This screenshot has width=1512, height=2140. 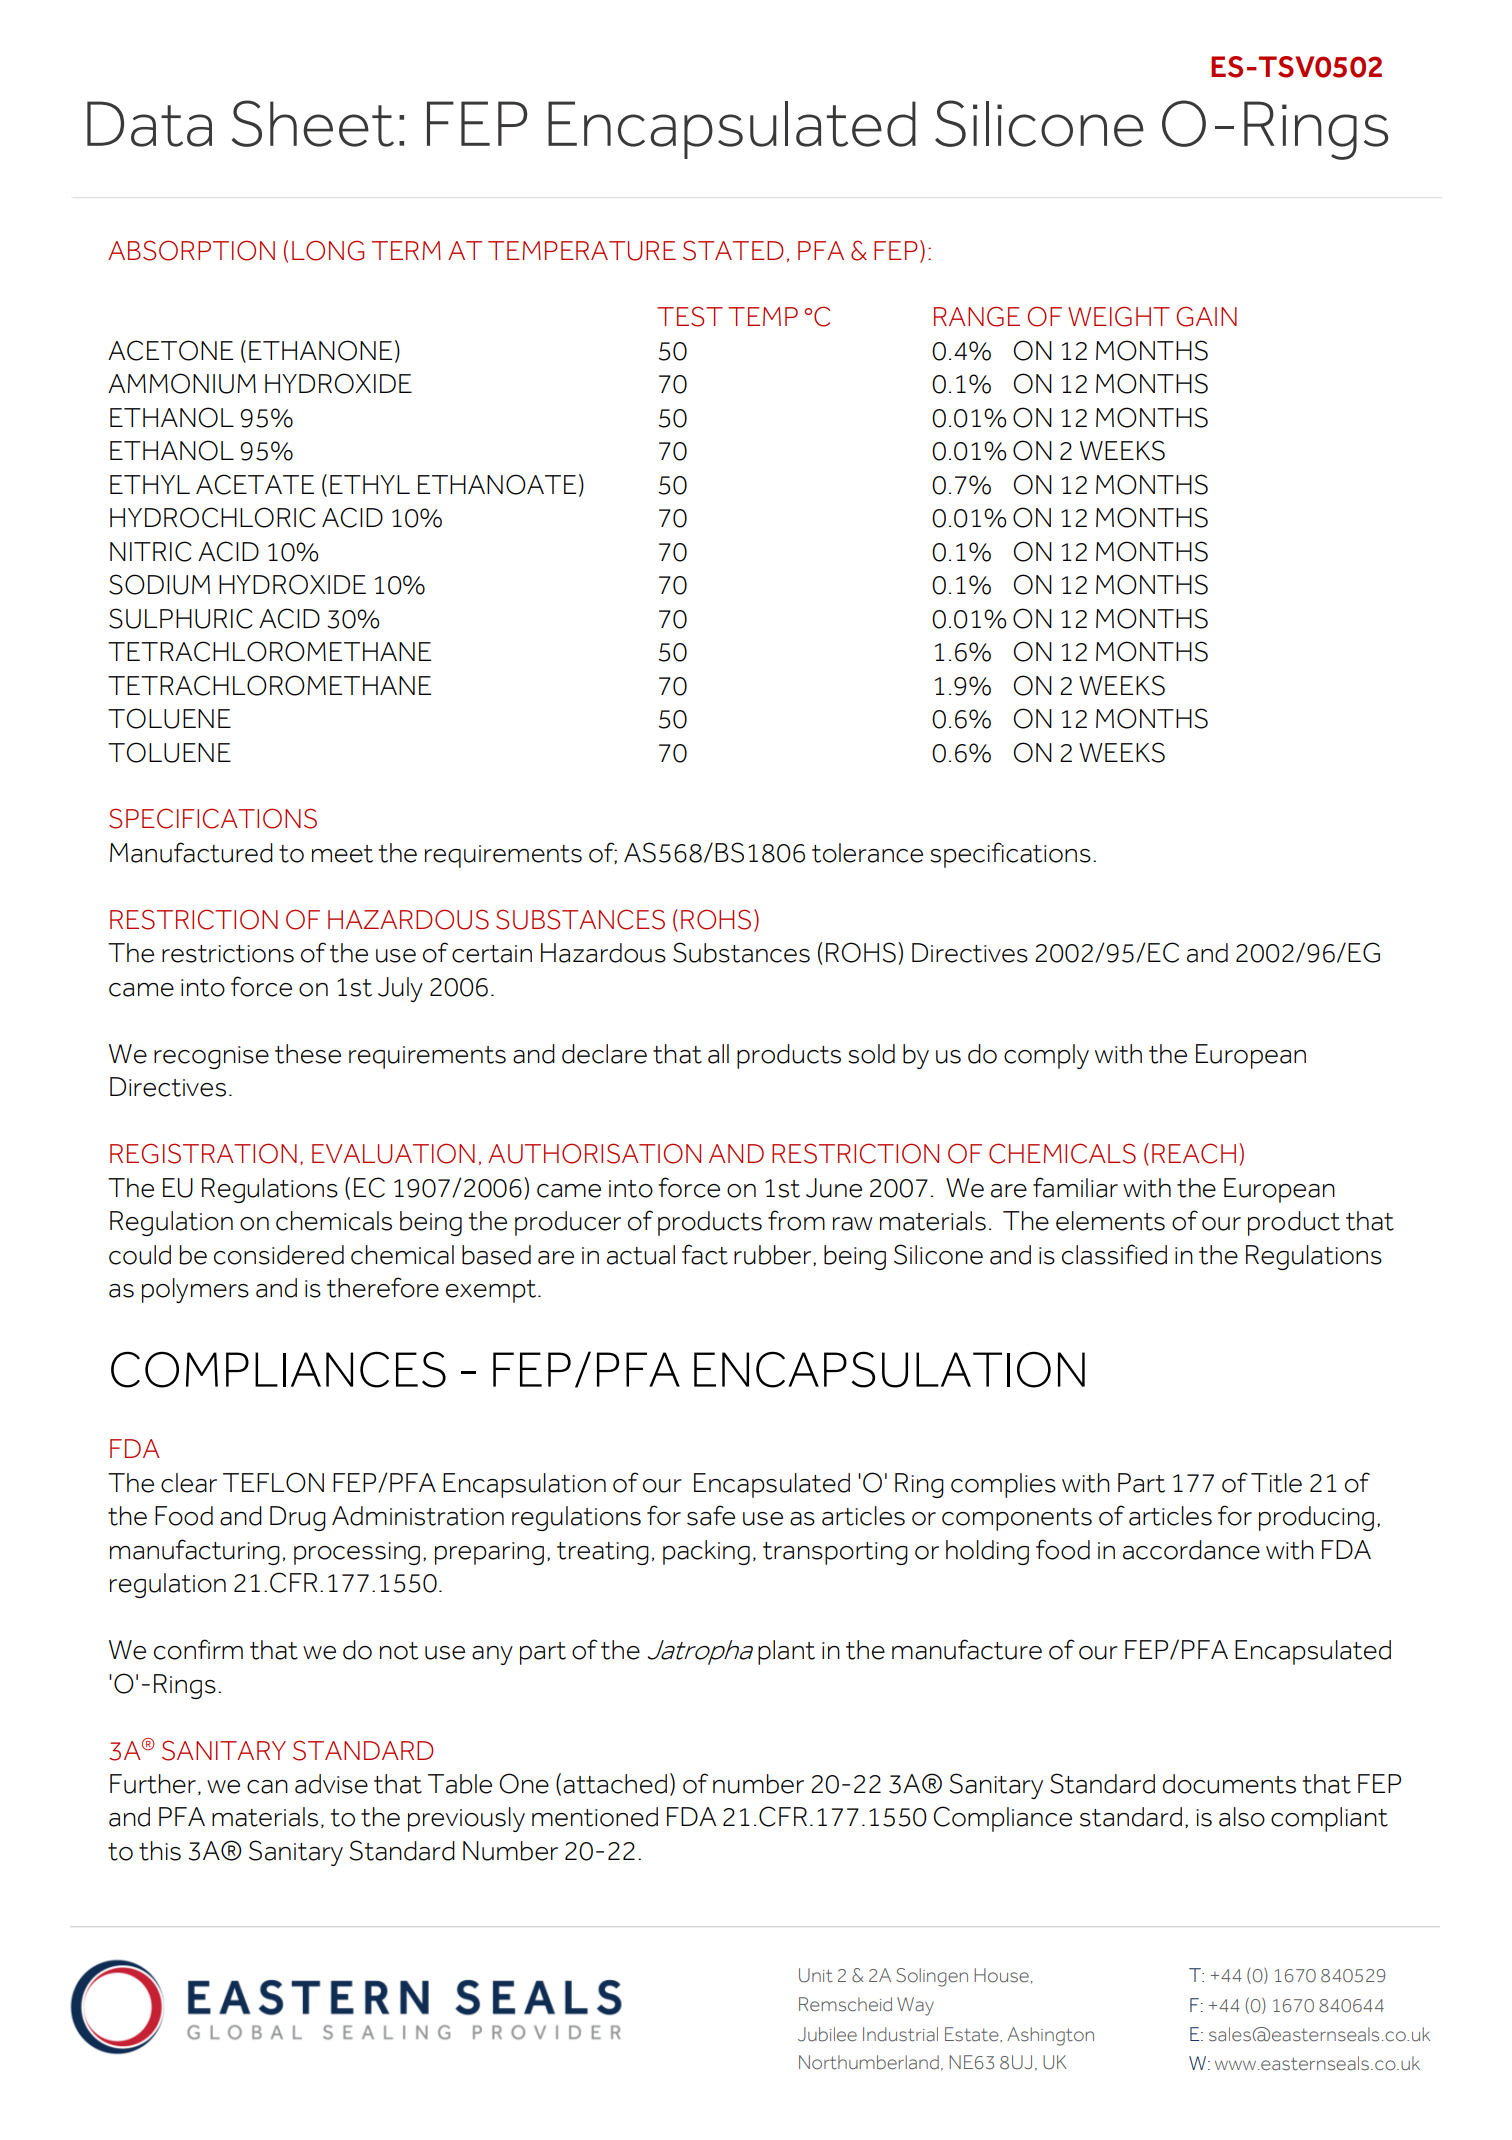 I want to click on tolerance, so click(x=867, y=853).
